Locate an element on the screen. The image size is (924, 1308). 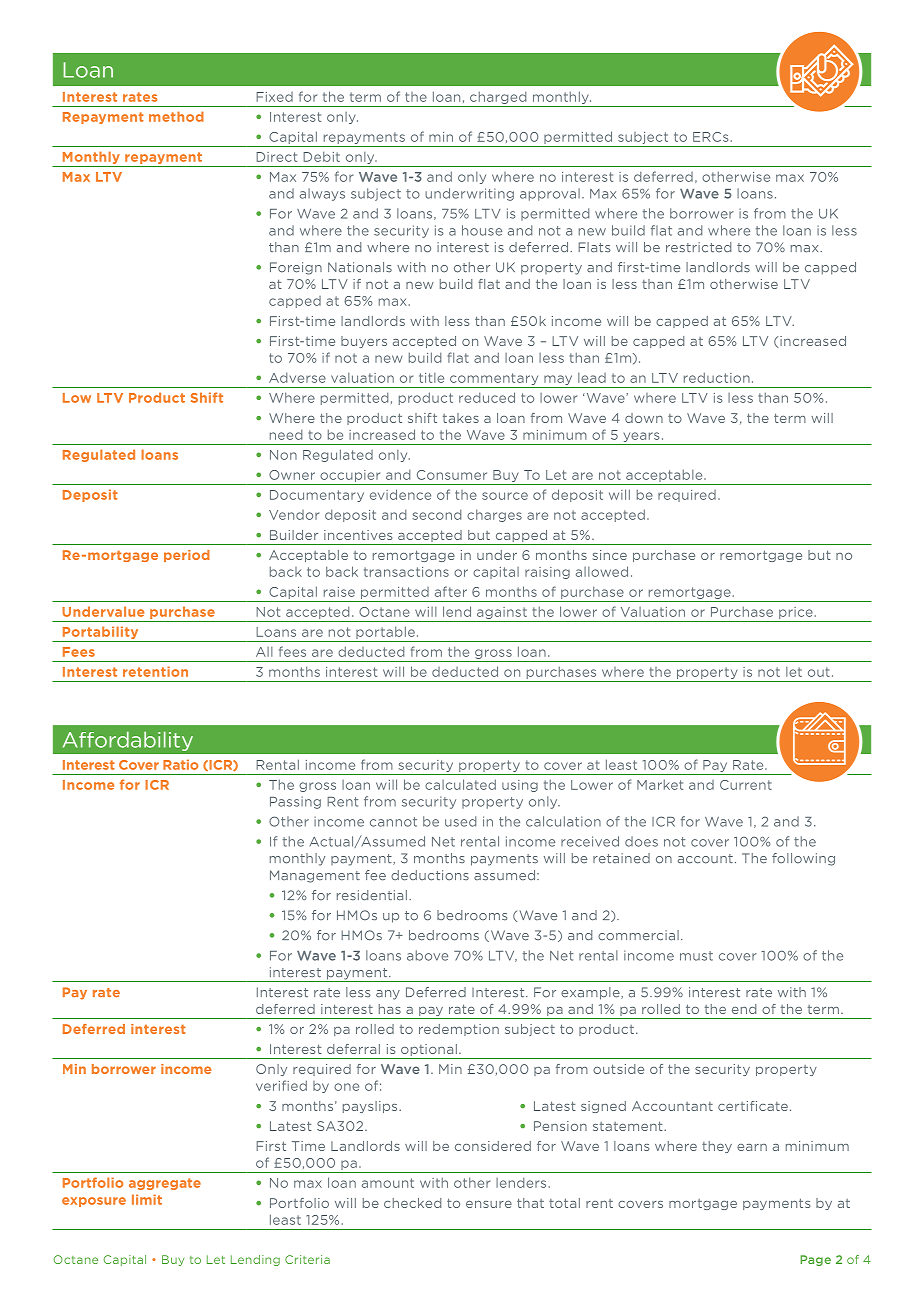
takes is located at coordinates (461, 418).
